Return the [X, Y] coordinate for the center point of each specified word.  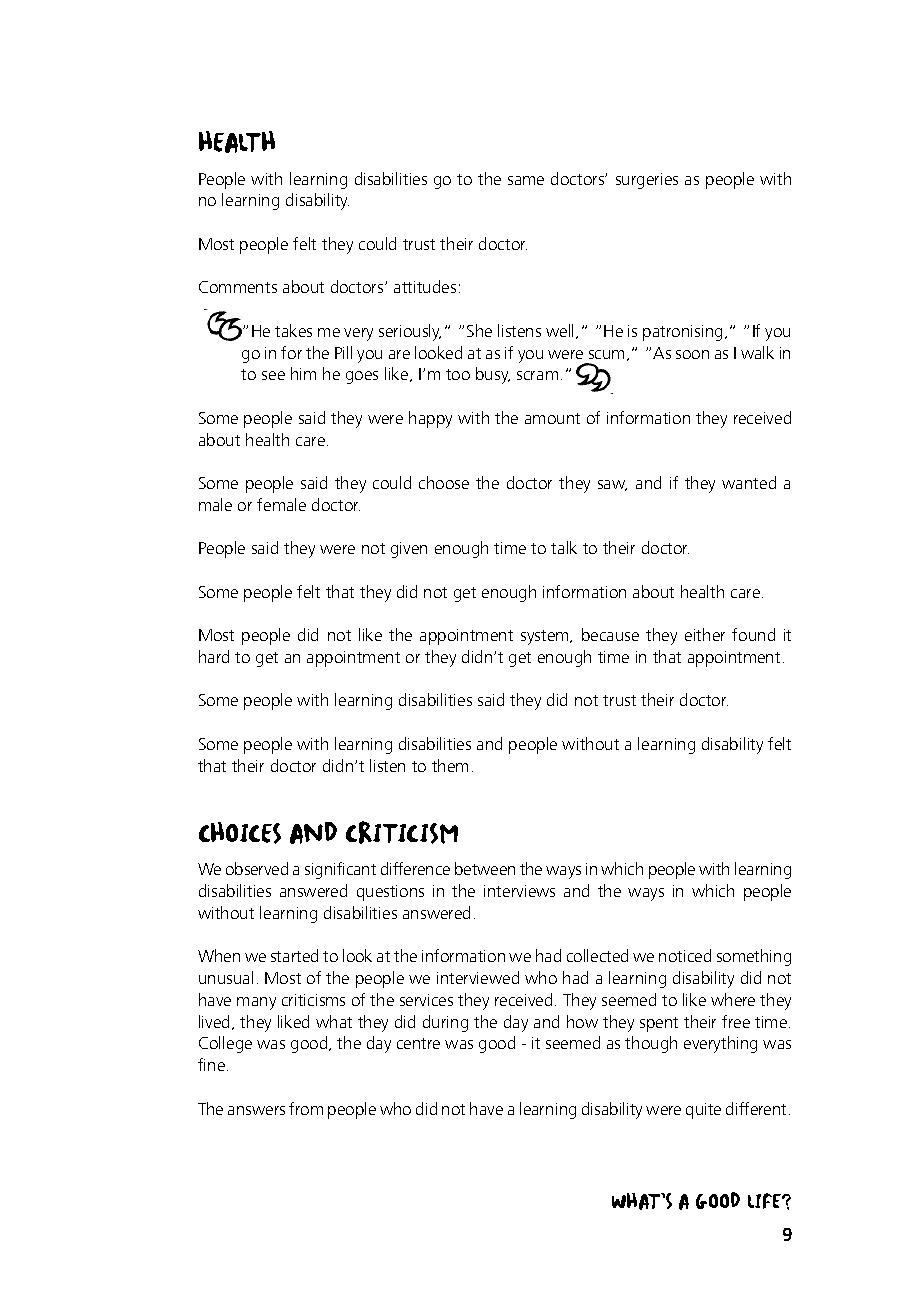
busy [493, 375]
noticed [685, 955]
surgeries [647, 181]
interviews [519, 891]
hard [214, 656]
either [705, 634]
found [753, 634]
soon [692, 354]
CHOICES [240, 833]
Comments [238, 287]
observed [257, 868]
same [526, 180]
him [303, 373]
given [409, 550]
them [450, 765]
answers [256, 1110]
